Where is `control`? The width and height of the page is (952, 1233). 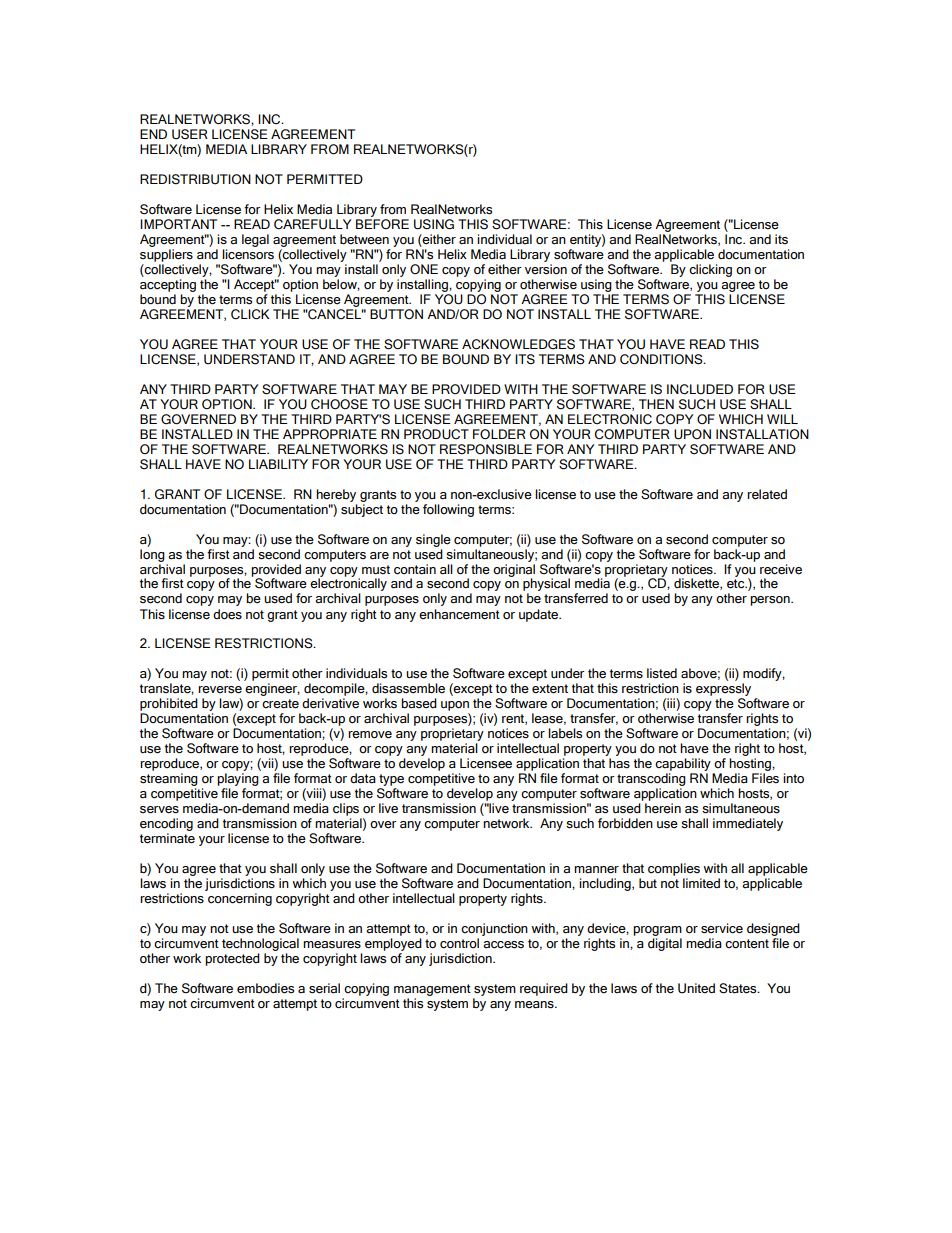 control is located at coordinates (459, 943).
